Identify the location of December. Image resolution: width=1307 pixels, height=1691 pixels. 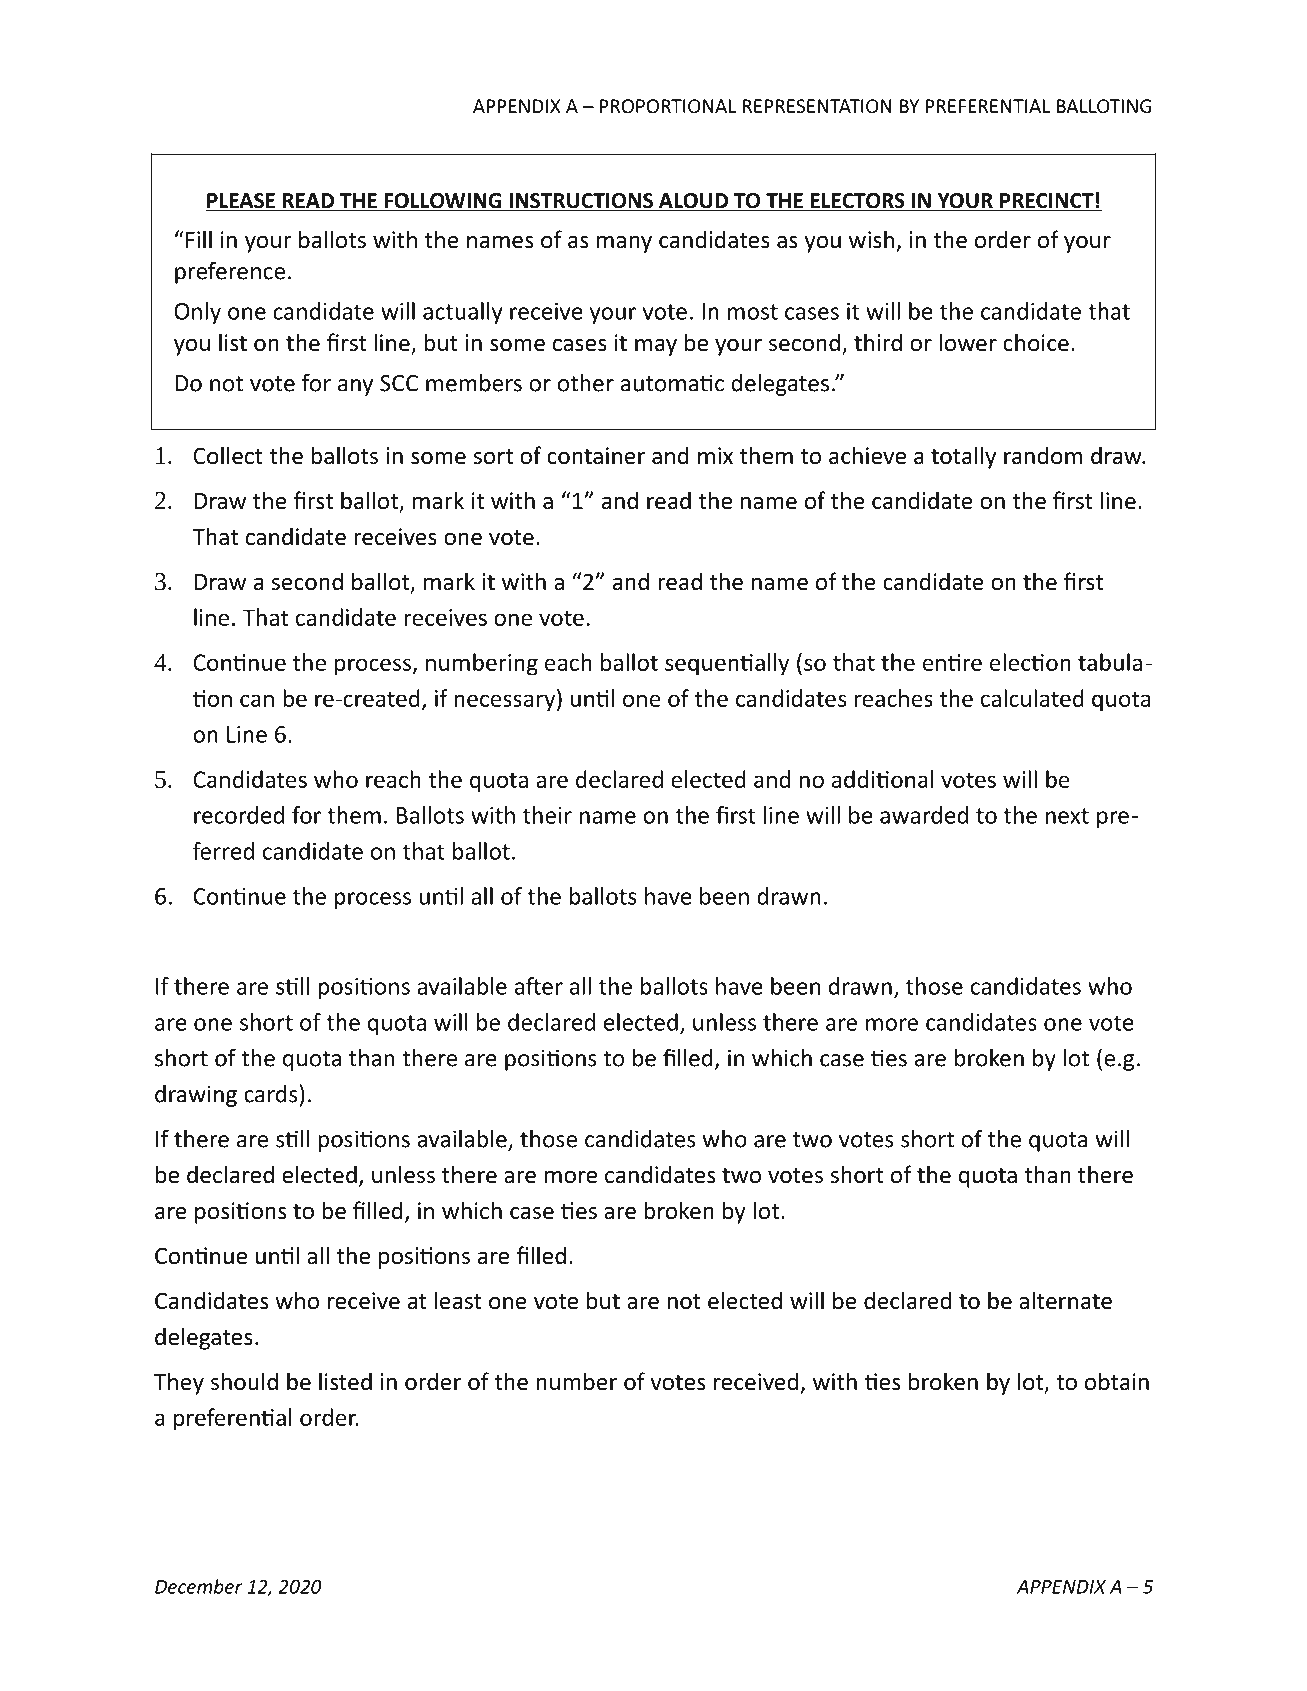
(199, 1586).
